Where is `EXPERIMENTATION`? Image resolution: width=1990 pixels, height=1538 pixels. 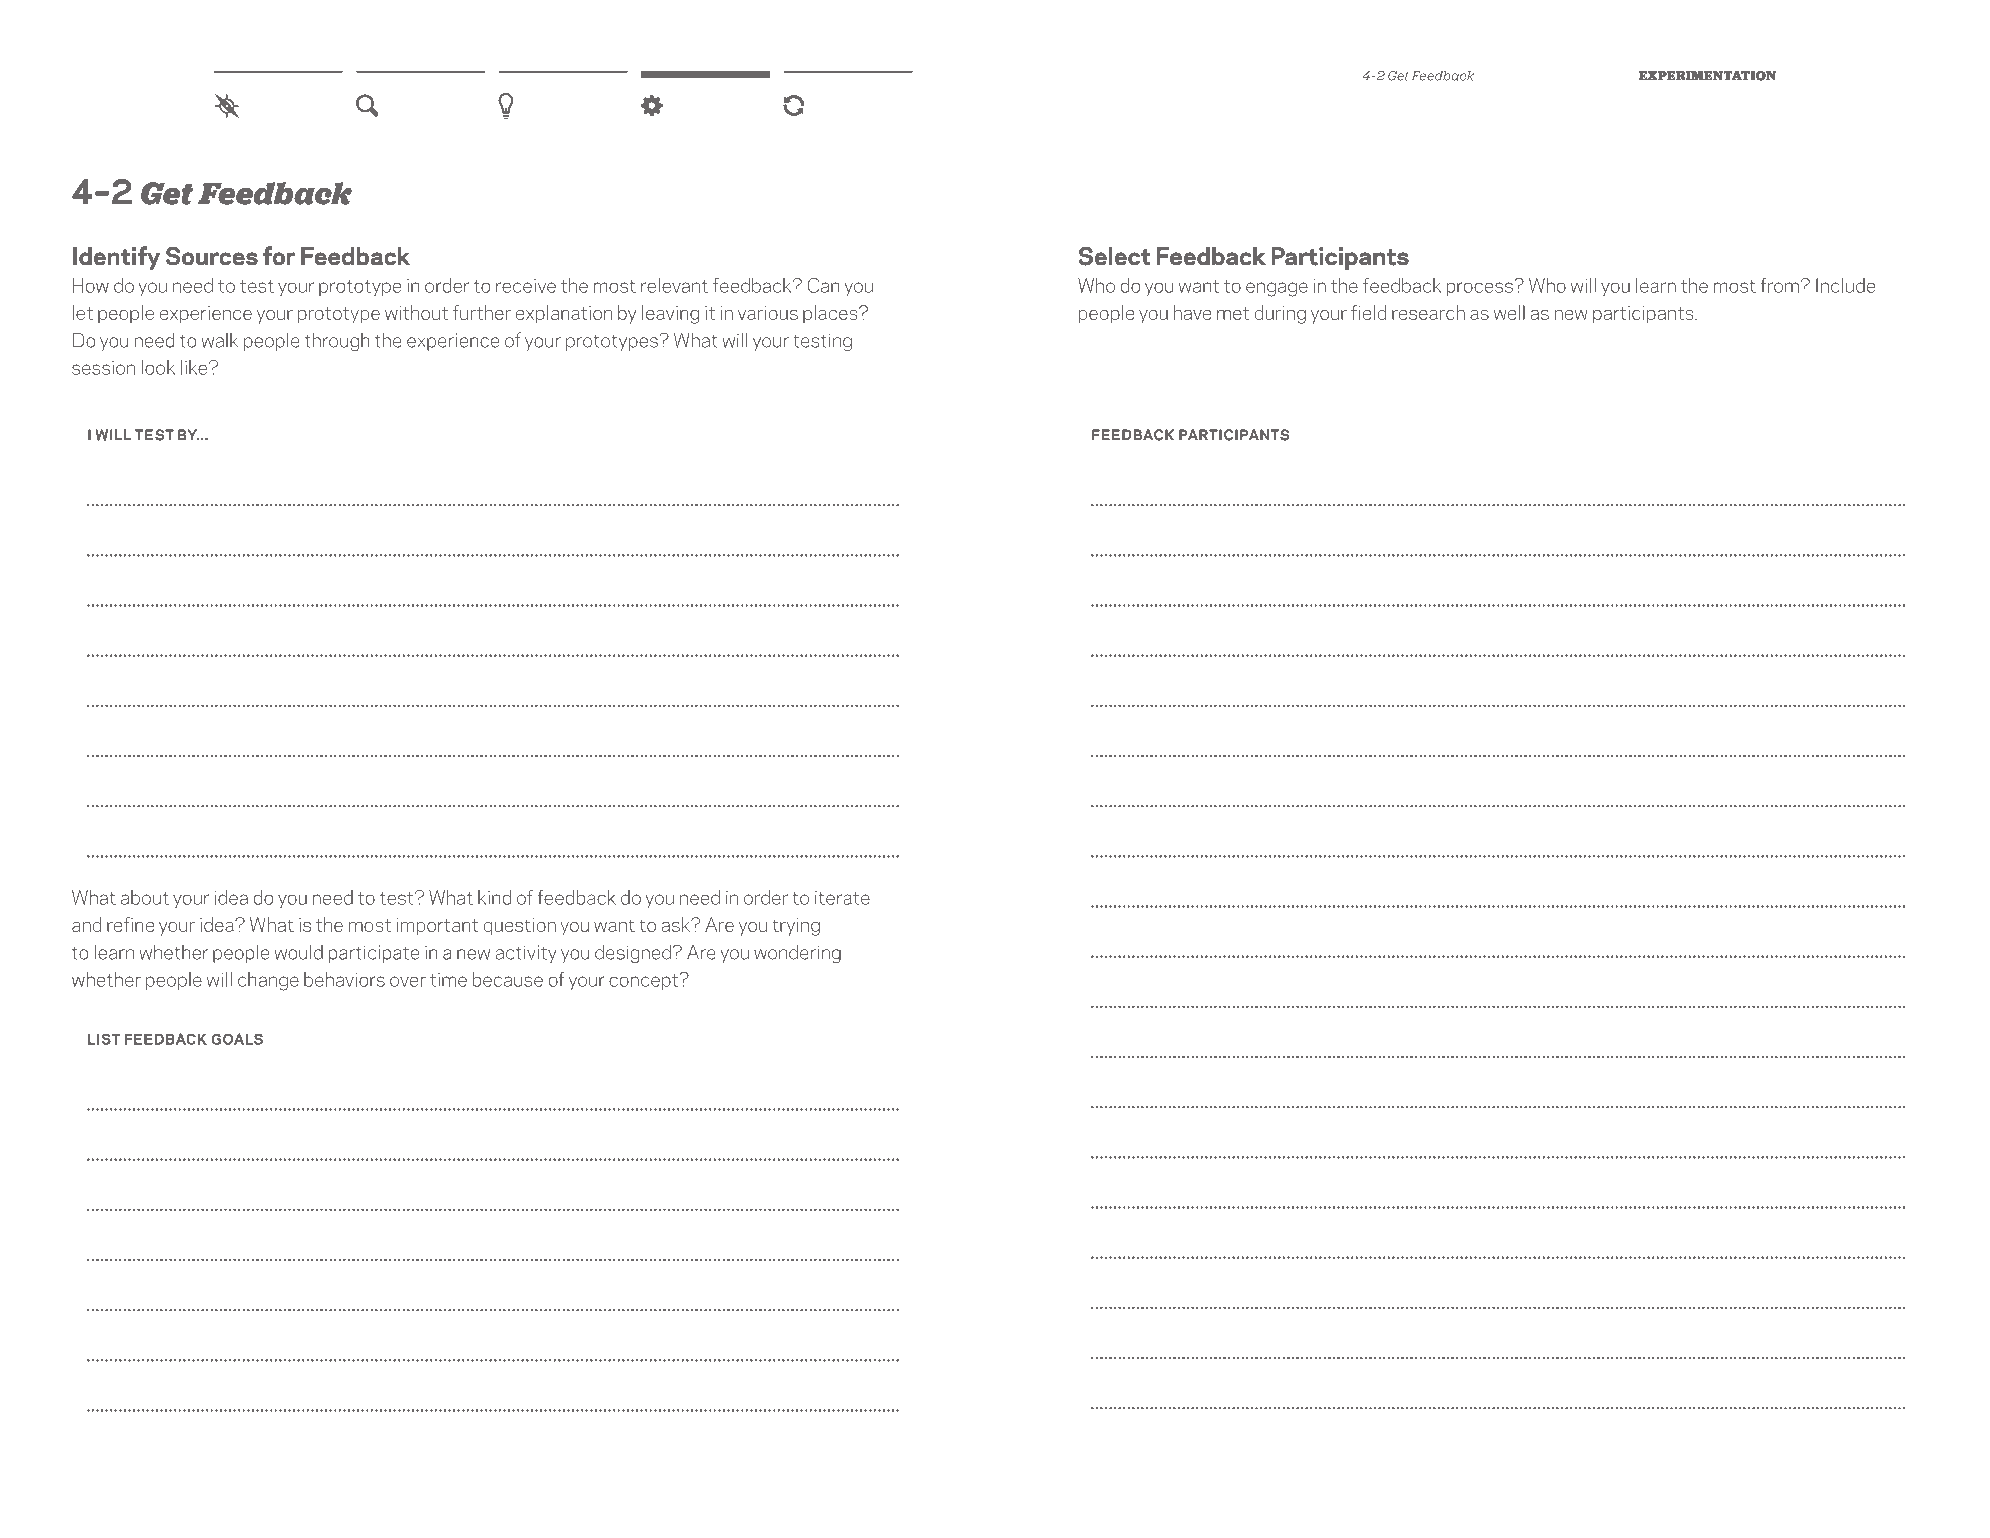
EXPERIMENTATION is located at coordinates (1707, 76).
